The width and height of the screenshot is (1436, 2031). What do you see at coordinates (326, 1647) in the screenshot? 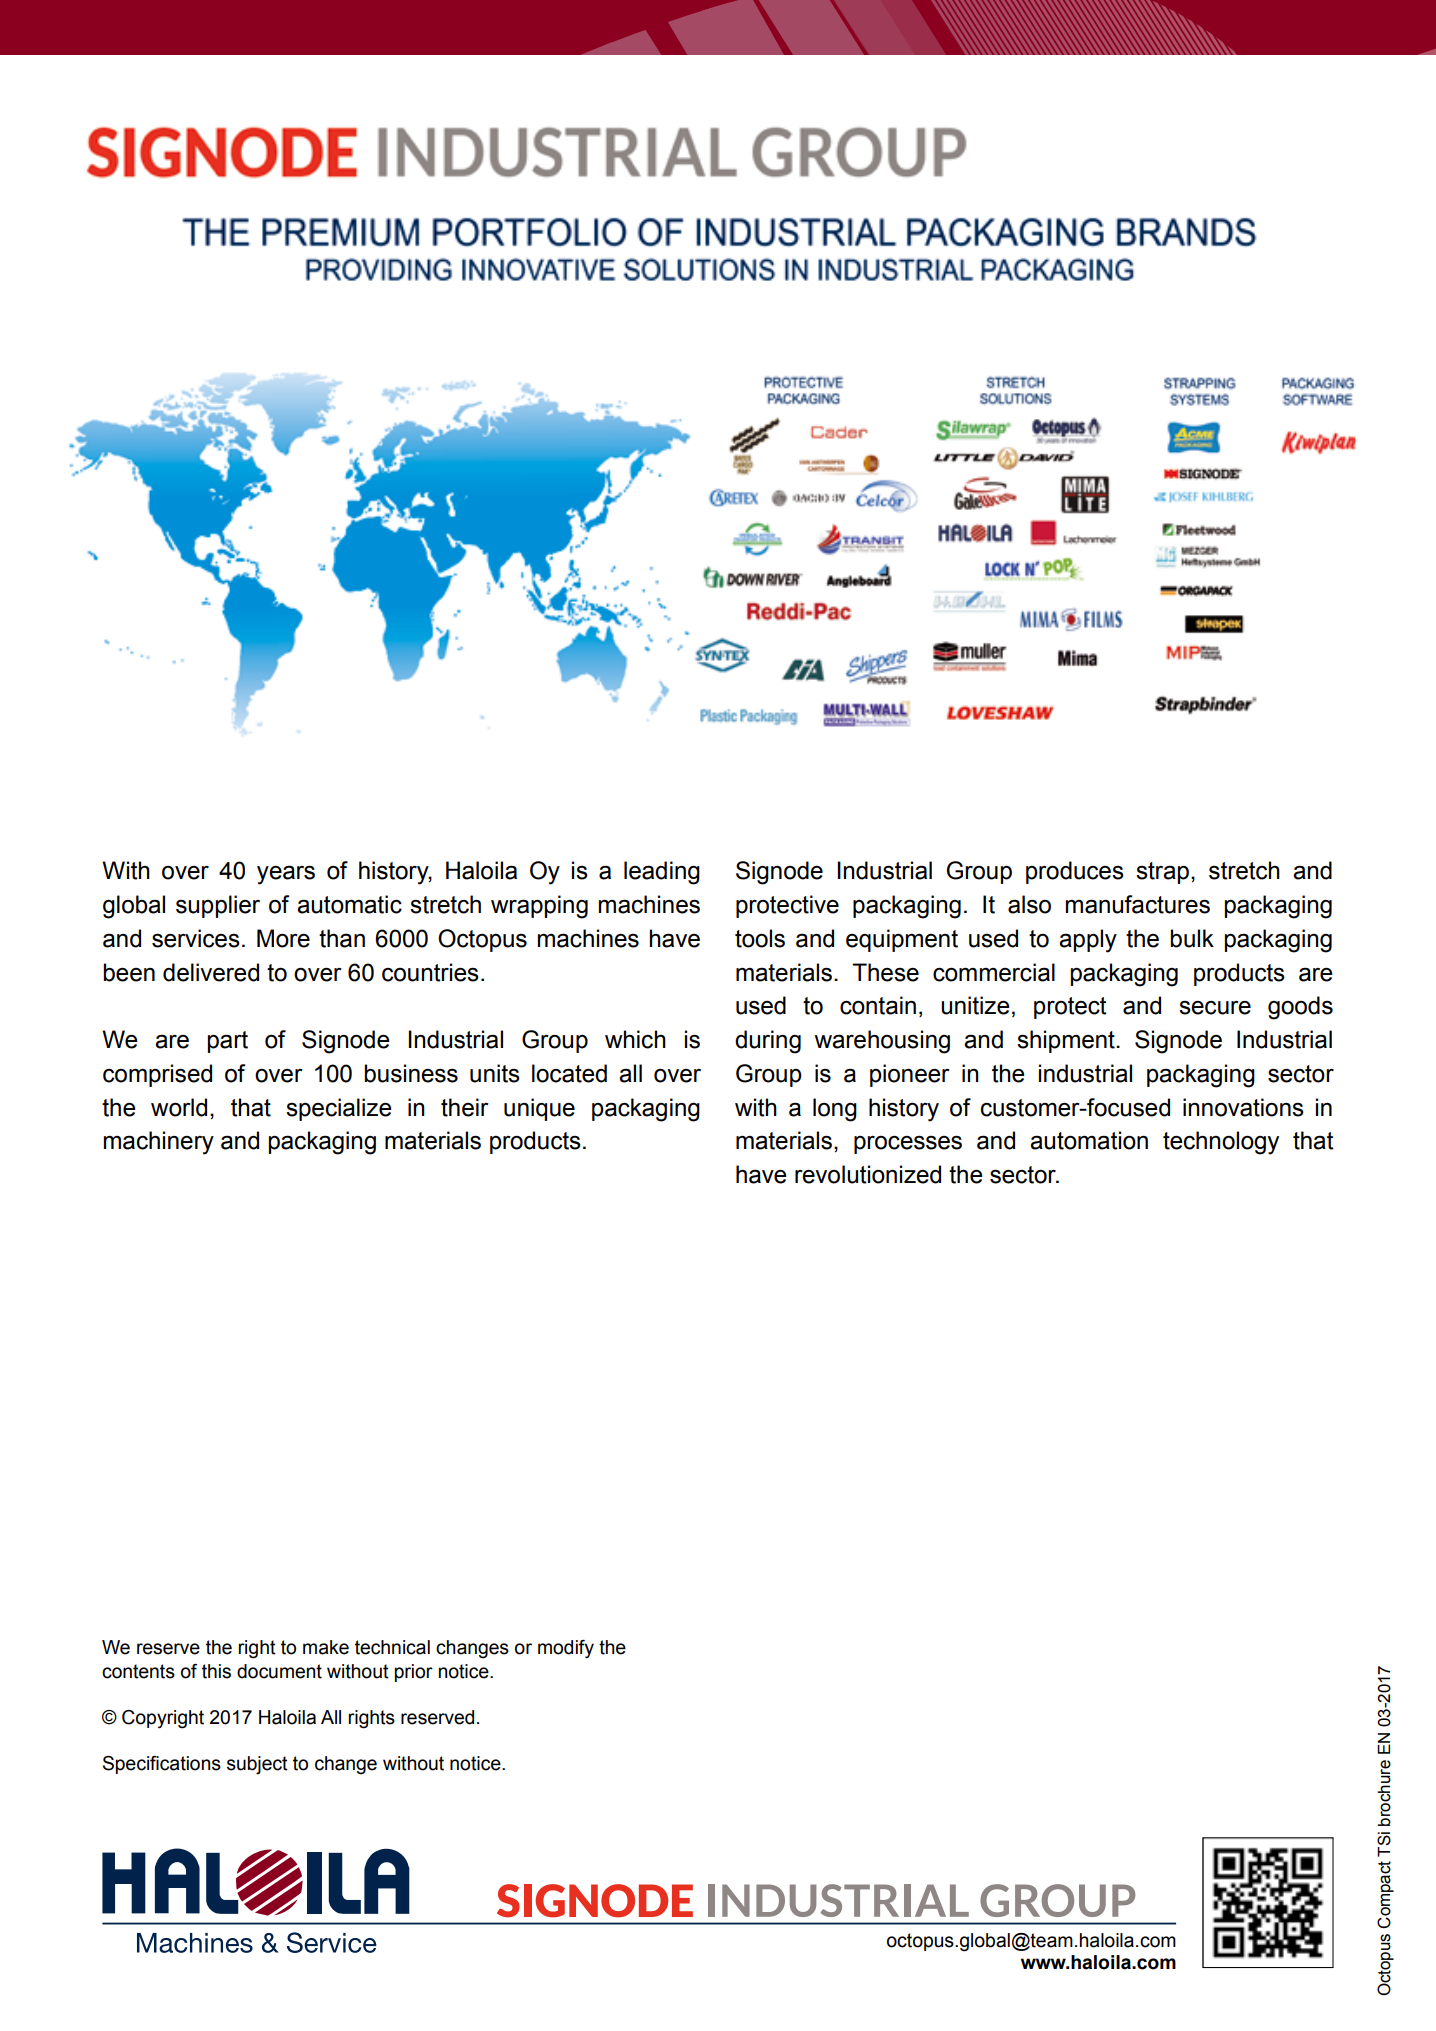
I see `make` at bounding box center [326, 1647].
